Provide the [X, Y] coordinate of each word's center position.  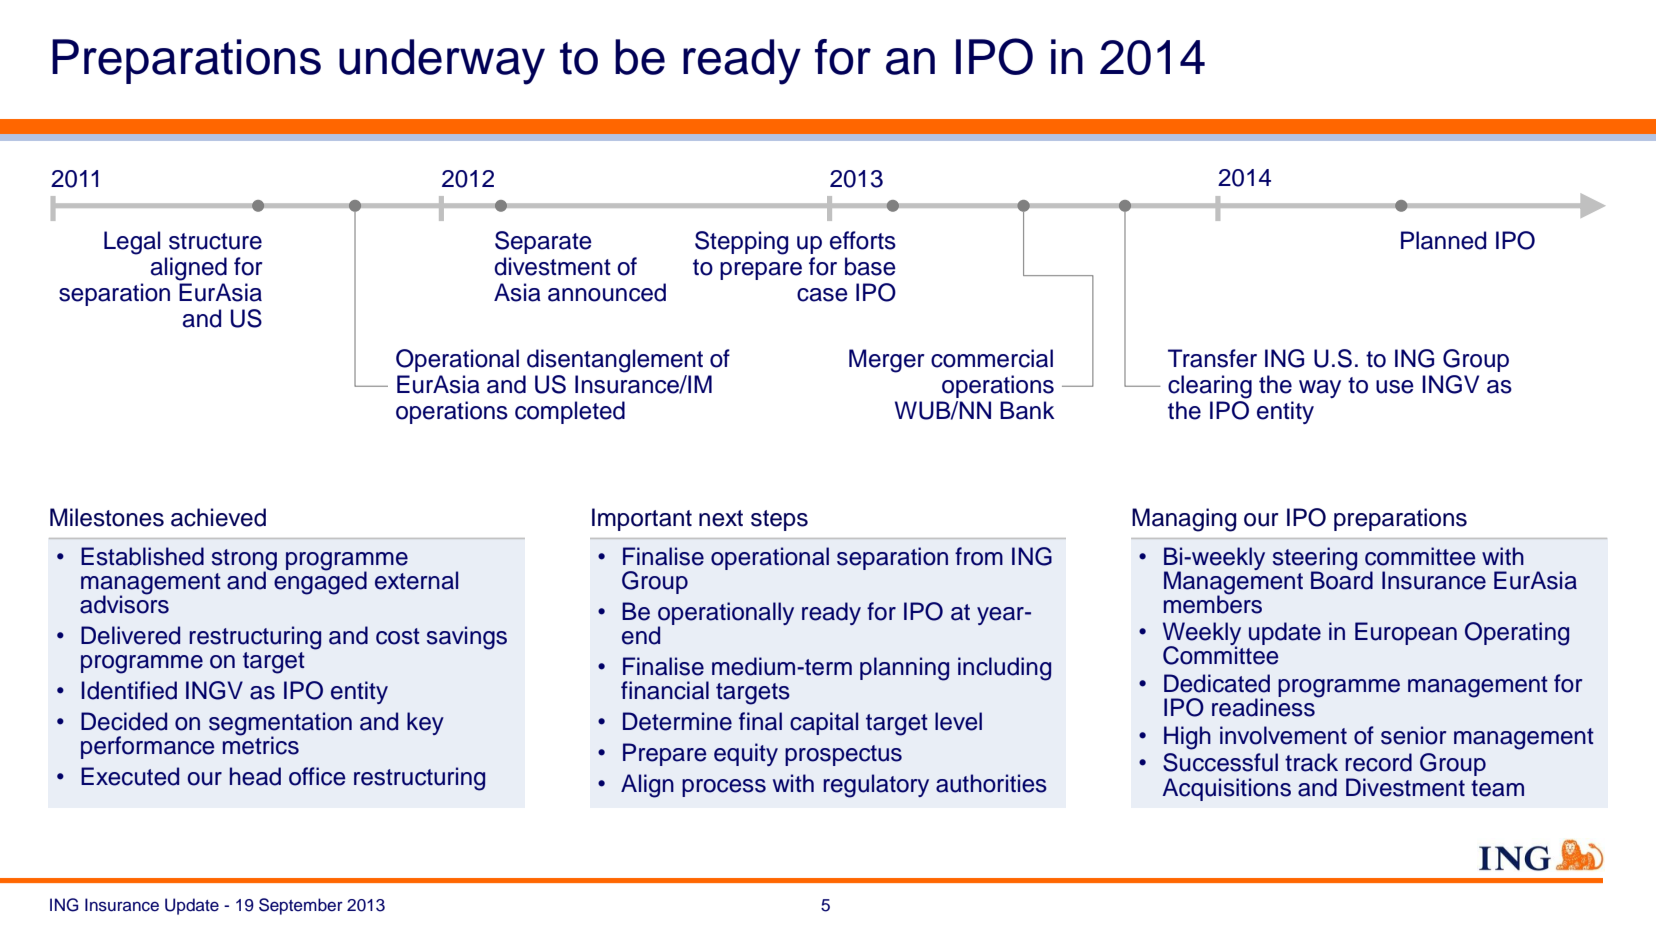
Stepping [741, 243]
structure [215, 241]
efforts [863, 240]
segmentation [280, 725]
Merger [887, 361]
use [1395, 387]
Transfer [1212, 358]
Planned [1443, 240]
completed [570, 412]
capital [824, 723]
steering [1315, 559]
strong [244, 560]
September [301, 906]
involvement [1283, 735]
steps [779, 520]
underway [442, 62]
